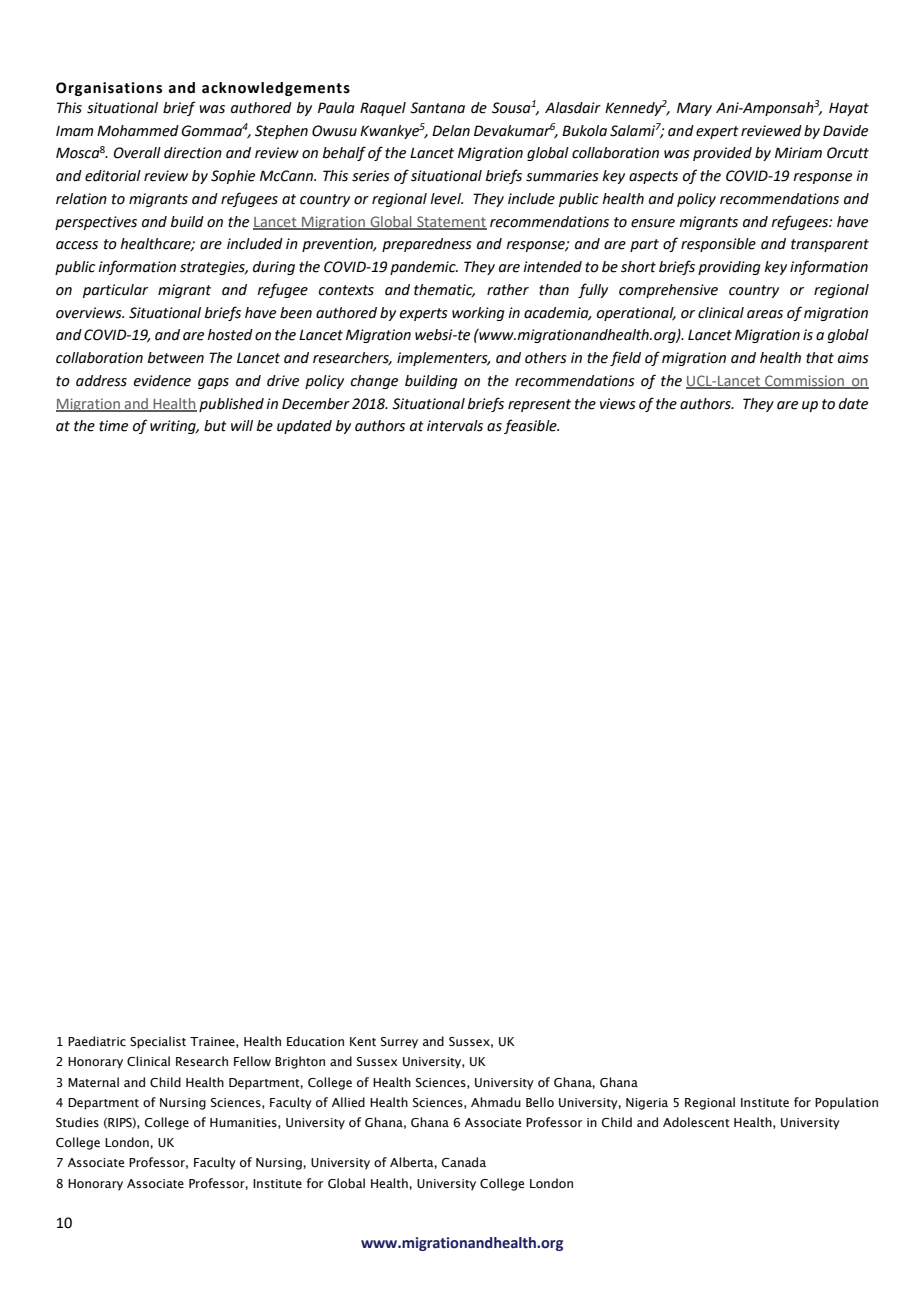 The image size is (924, 1308). What do you see at coordinates (437, 108) in the screenshot?
I see `Santana` at bounding box center [437, 108].
